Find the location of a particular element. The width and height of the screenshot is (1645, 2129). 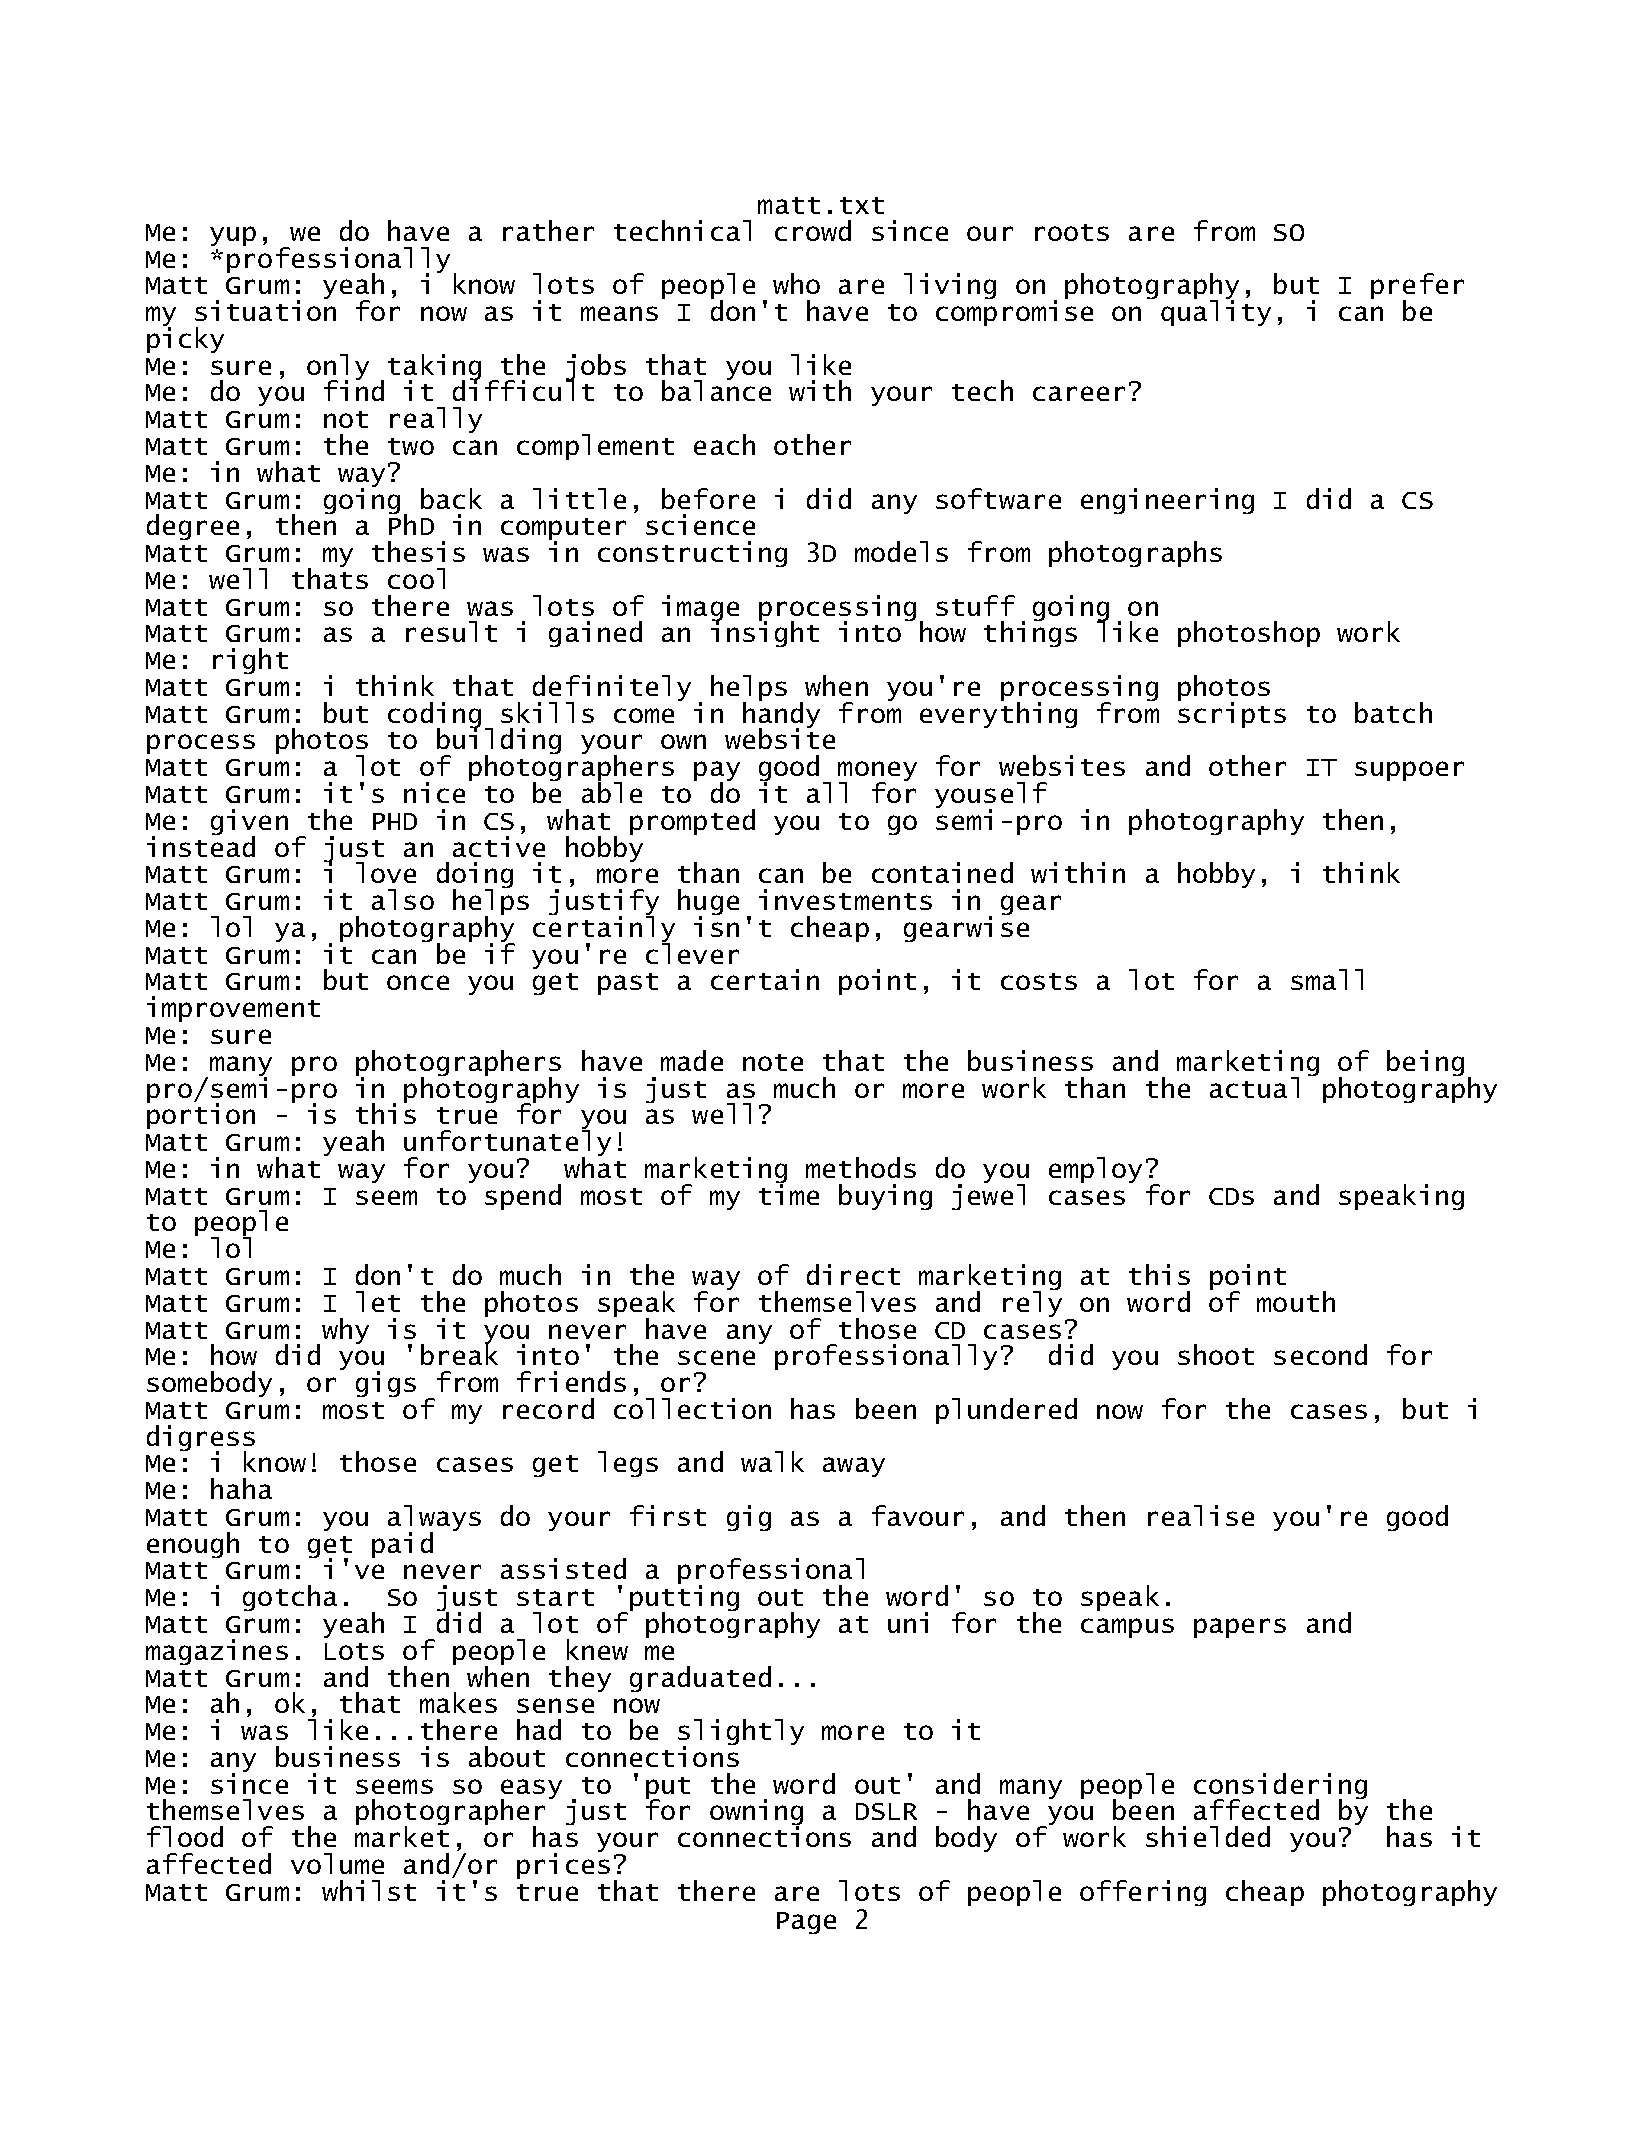

situation is located at coordinates (265, 309).
